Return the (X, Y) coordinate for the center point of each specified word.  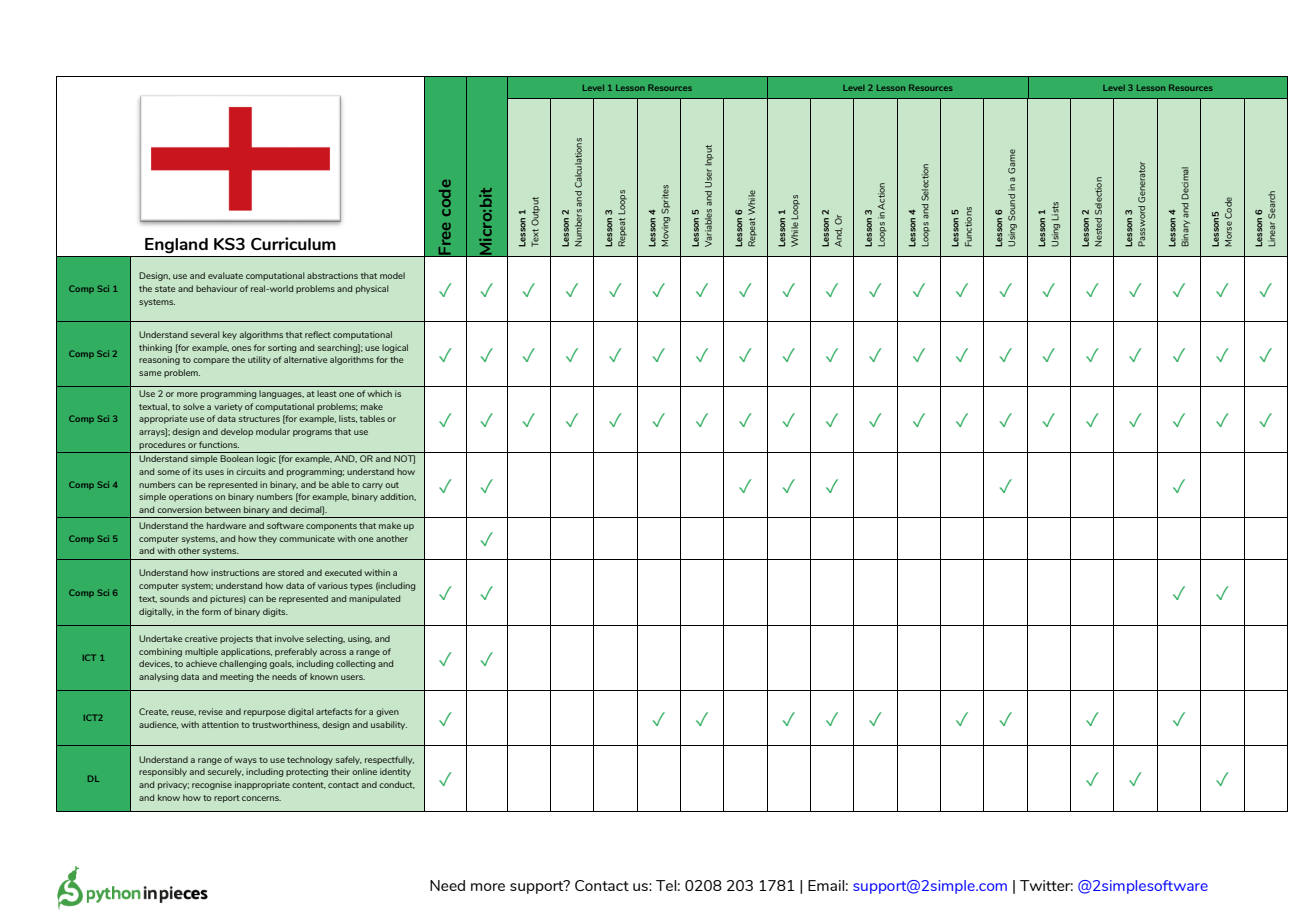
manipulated (374, 599)
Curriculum (293, 243)
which (379, 393)
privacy (173, 785)
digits (275, 612)
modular (273, 431)
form (211, 611)
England (176, 245)
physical (372, 289)
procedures (162, 445)
